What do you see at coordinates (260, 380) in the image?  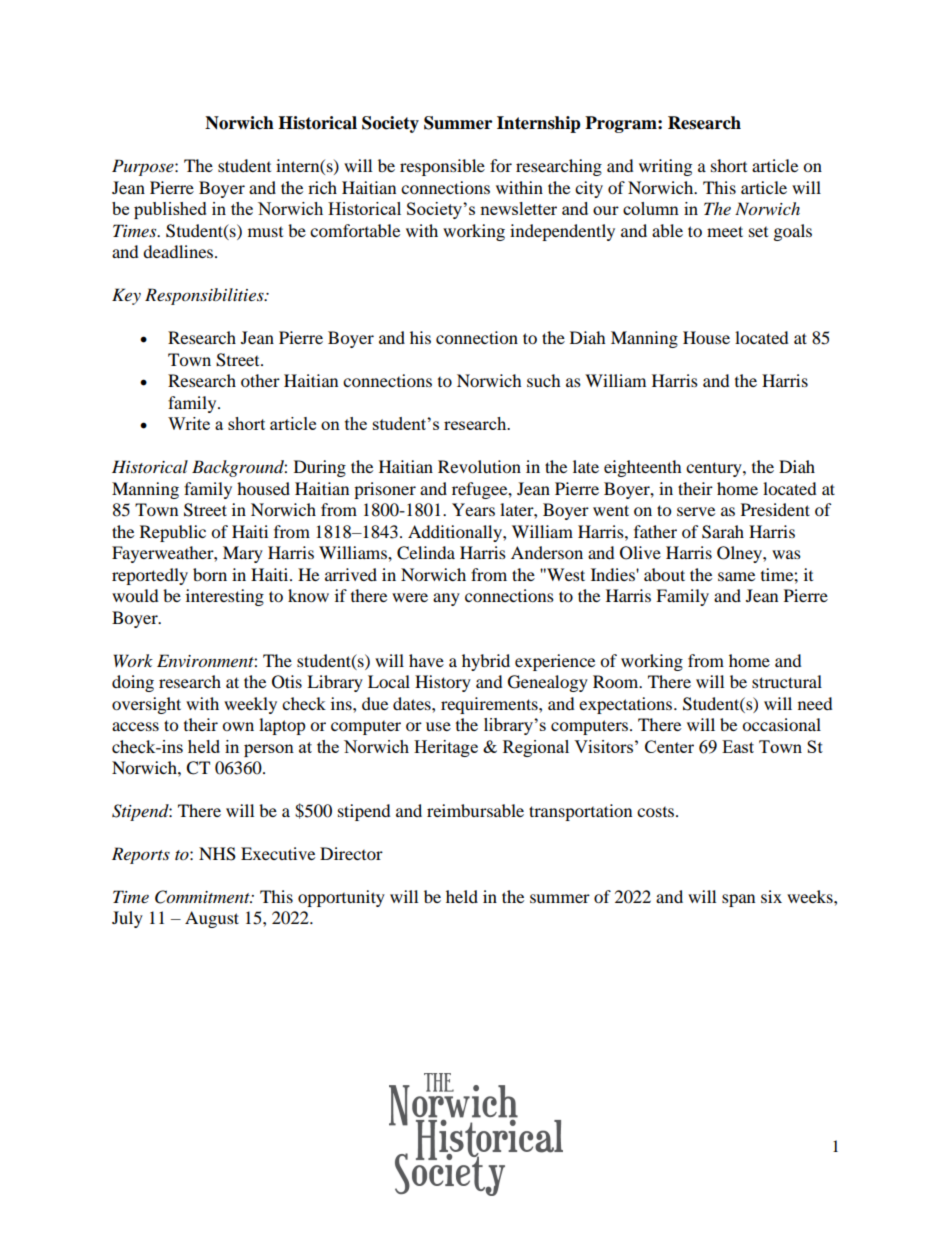 I see `other` at bounding box center [260, 380].
